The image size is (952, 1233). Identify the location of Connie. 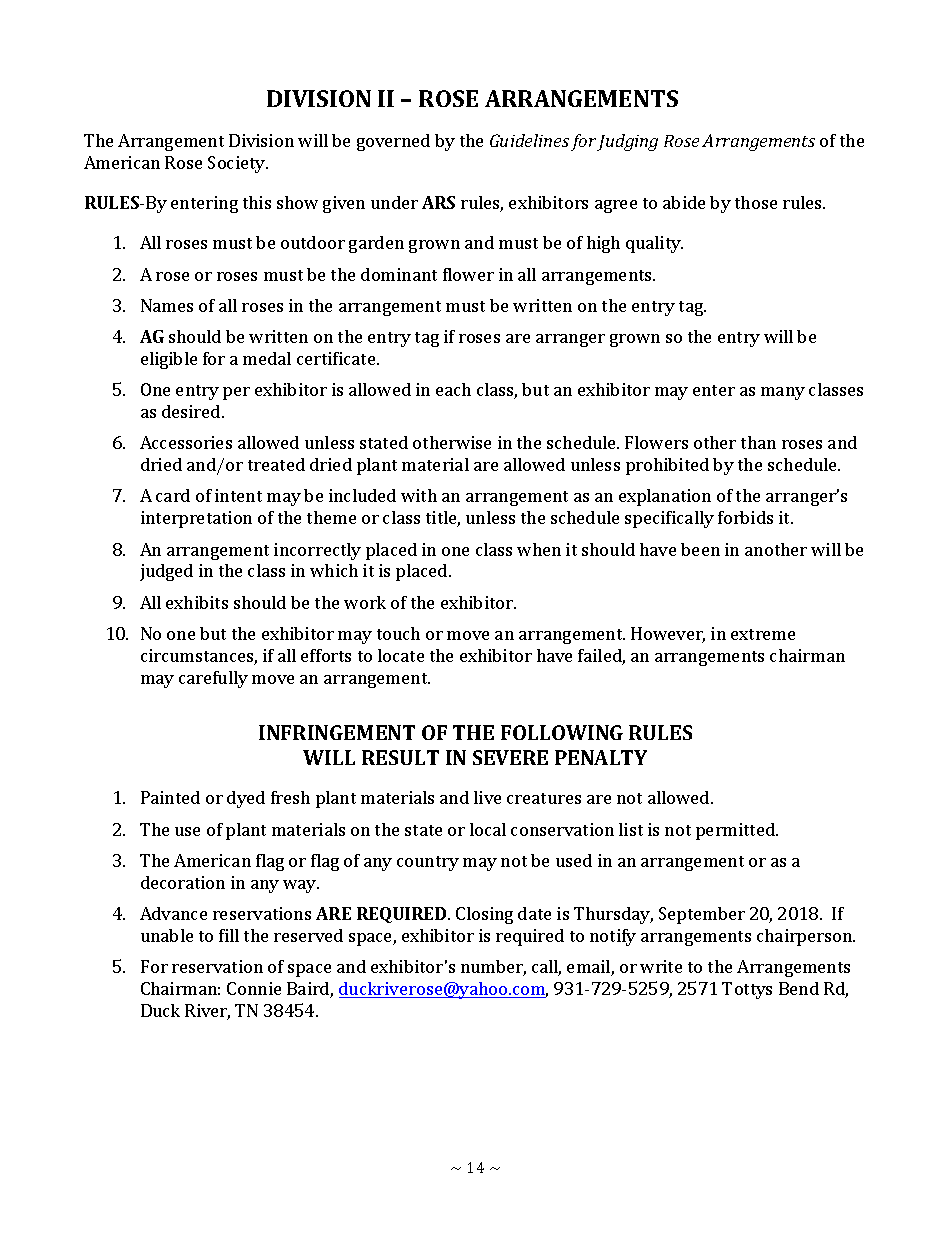
(254, 988).
